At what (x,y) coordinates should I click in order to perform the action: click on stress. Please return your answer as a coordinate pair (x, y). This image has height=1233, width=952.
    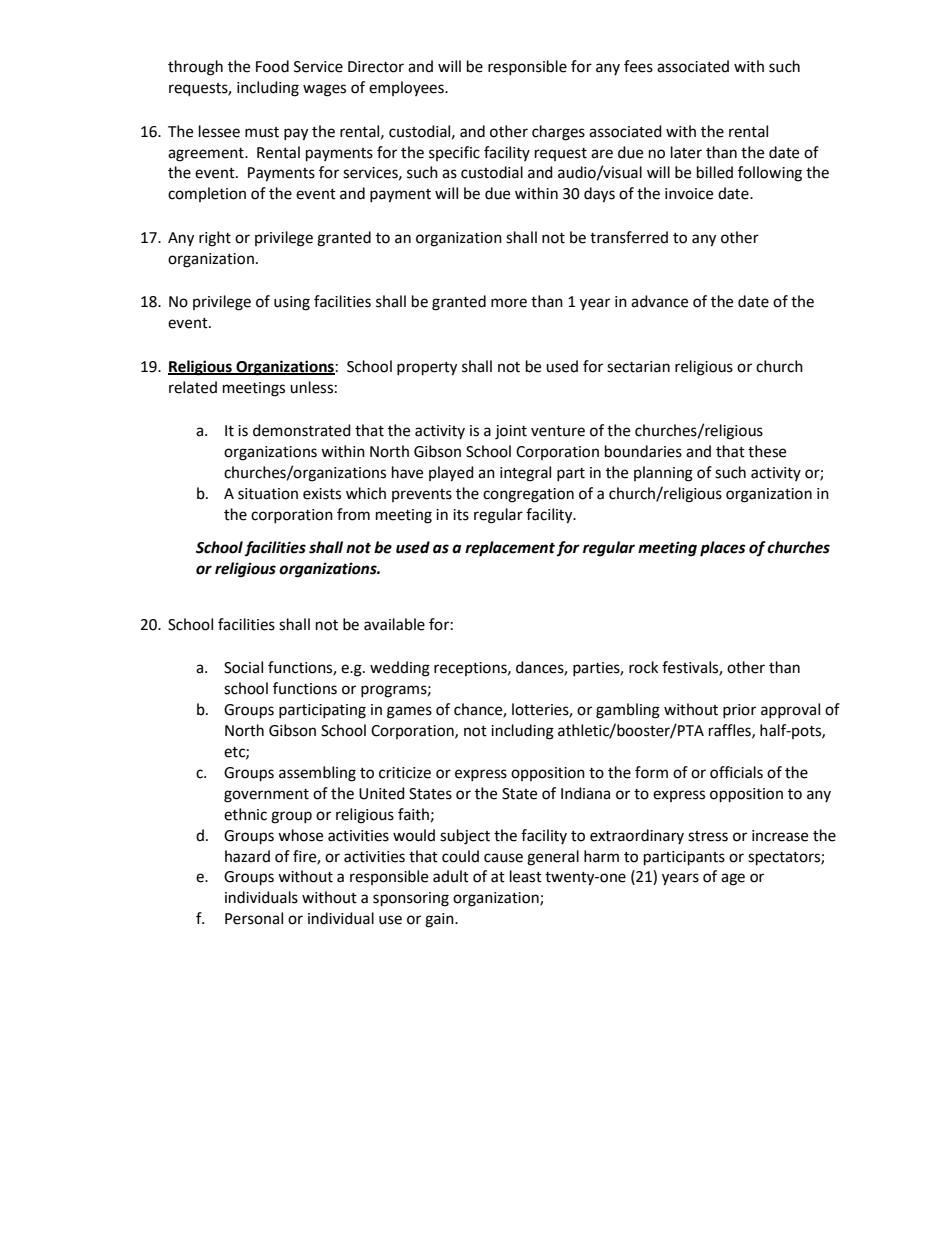
    Looking at the image, I should click on (708, 836).
